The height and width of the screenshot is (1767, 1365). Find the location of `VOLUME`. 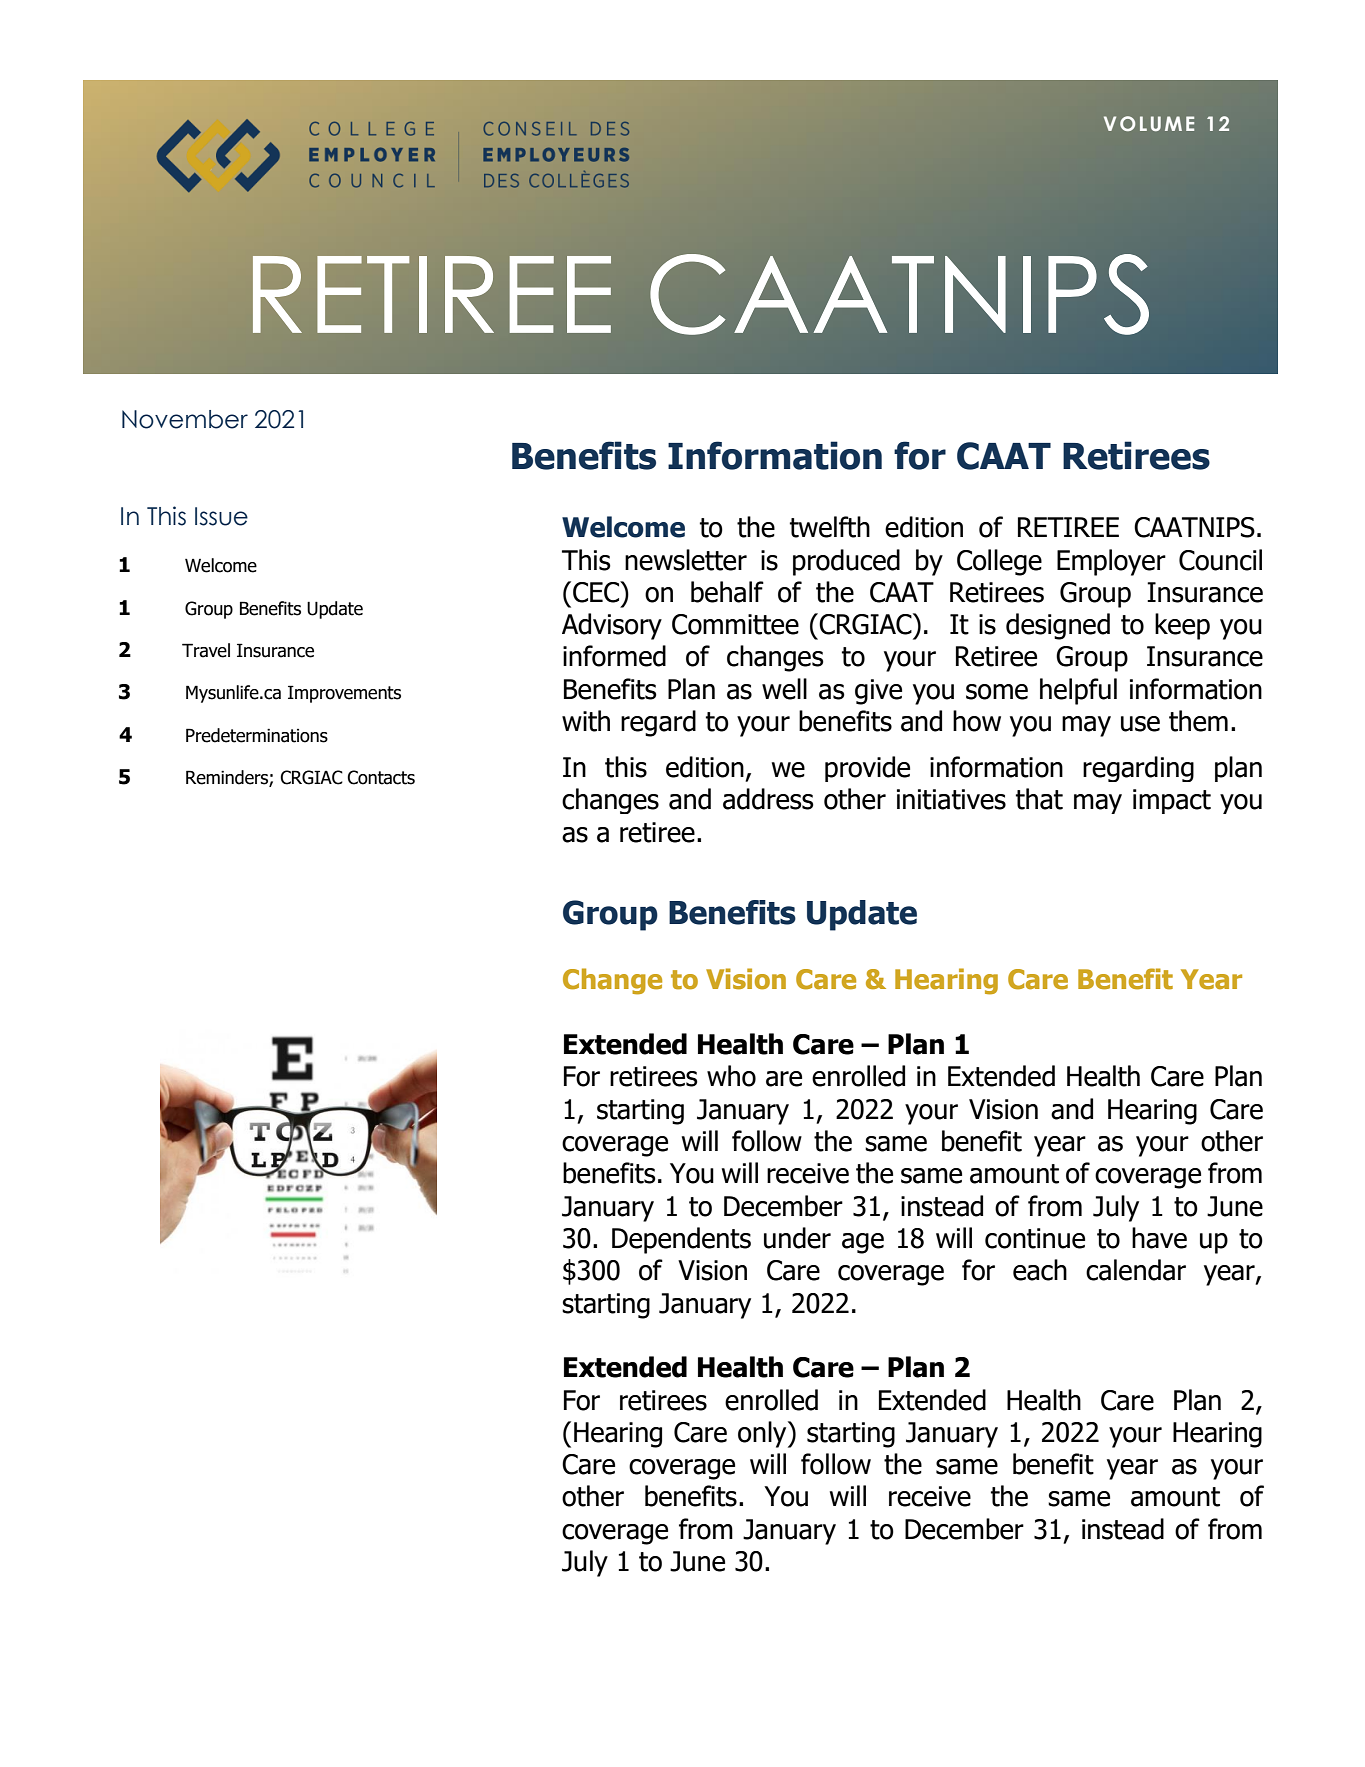

VOLUME is located at coordinates (1149, 123).
